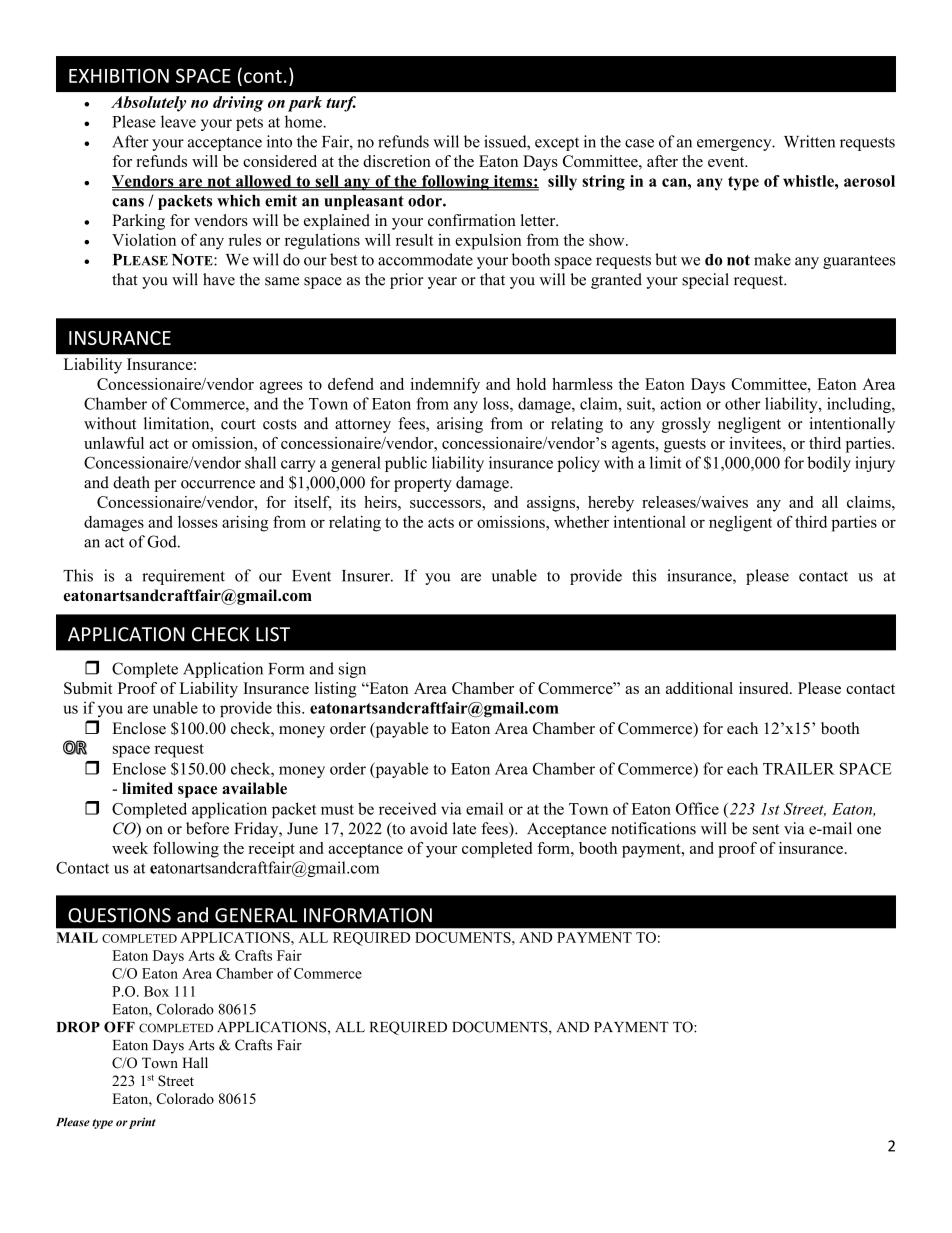  What do you see at coordinates (178, 121) in the image?
I see `leave` at bounding box center [178, 121].
